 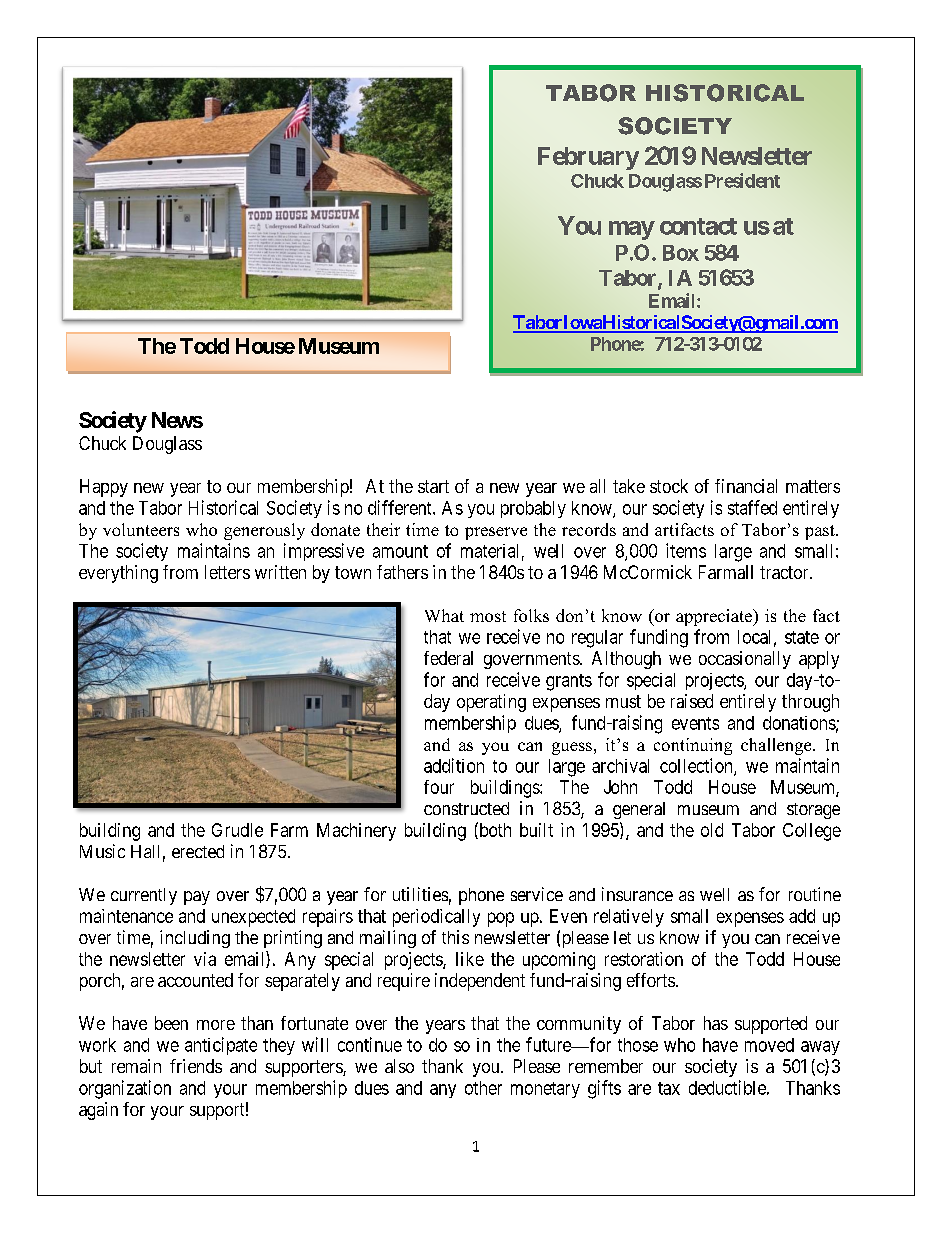 I want to click on may, so click(x=632, y=230).
